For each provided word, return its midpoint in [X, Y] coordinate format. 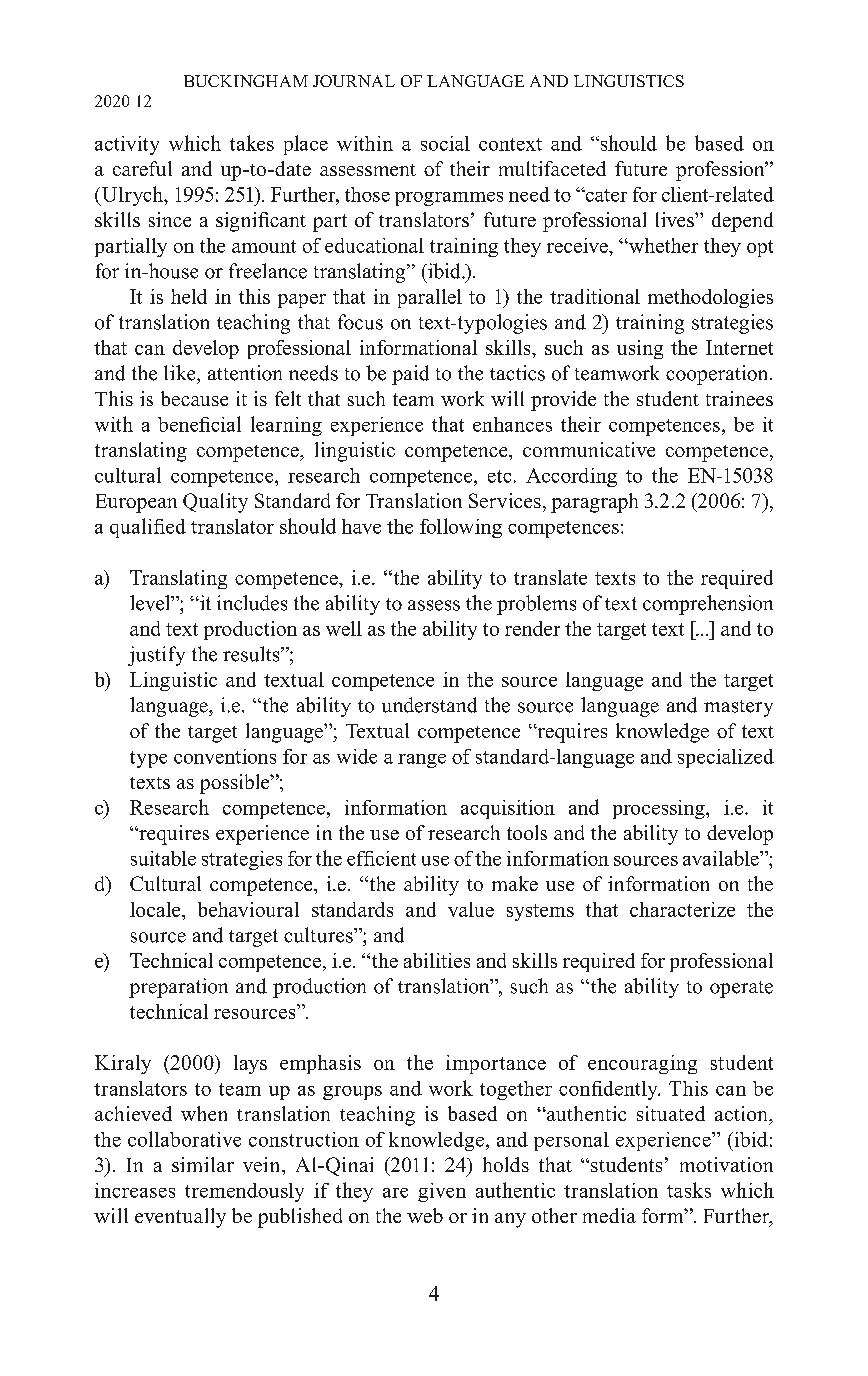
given [442, 1192]
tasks [689, 1190]
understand [429, 705]
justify [156, 656]
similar [203, 1164]
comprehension [708, 605]
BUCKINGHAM [246, 81]
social [445, 143]
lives [676, 219]
